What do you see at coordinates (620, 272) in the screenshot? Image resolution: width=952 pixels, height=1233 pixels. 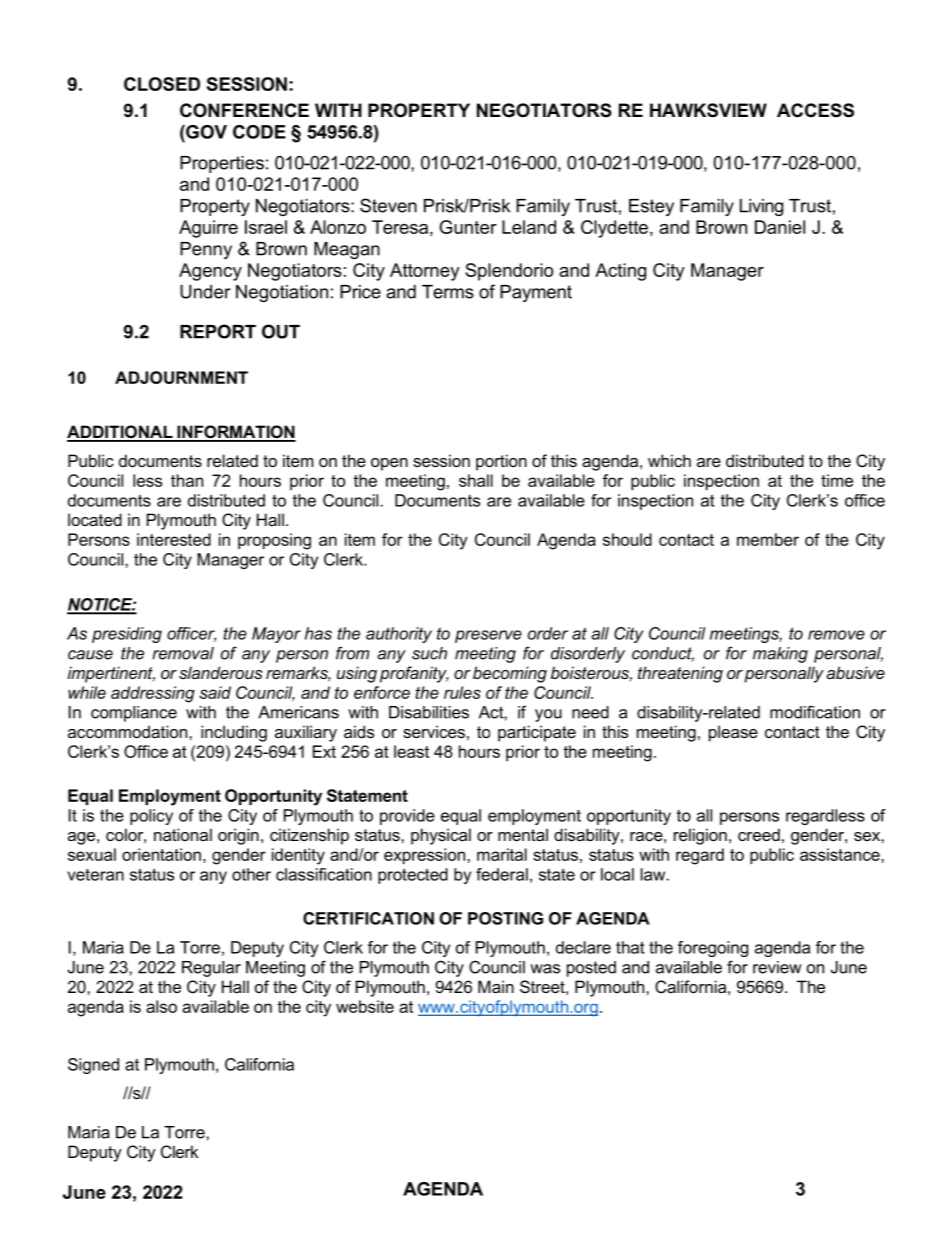 I see `Acting` at bounding box center [620, 272].
